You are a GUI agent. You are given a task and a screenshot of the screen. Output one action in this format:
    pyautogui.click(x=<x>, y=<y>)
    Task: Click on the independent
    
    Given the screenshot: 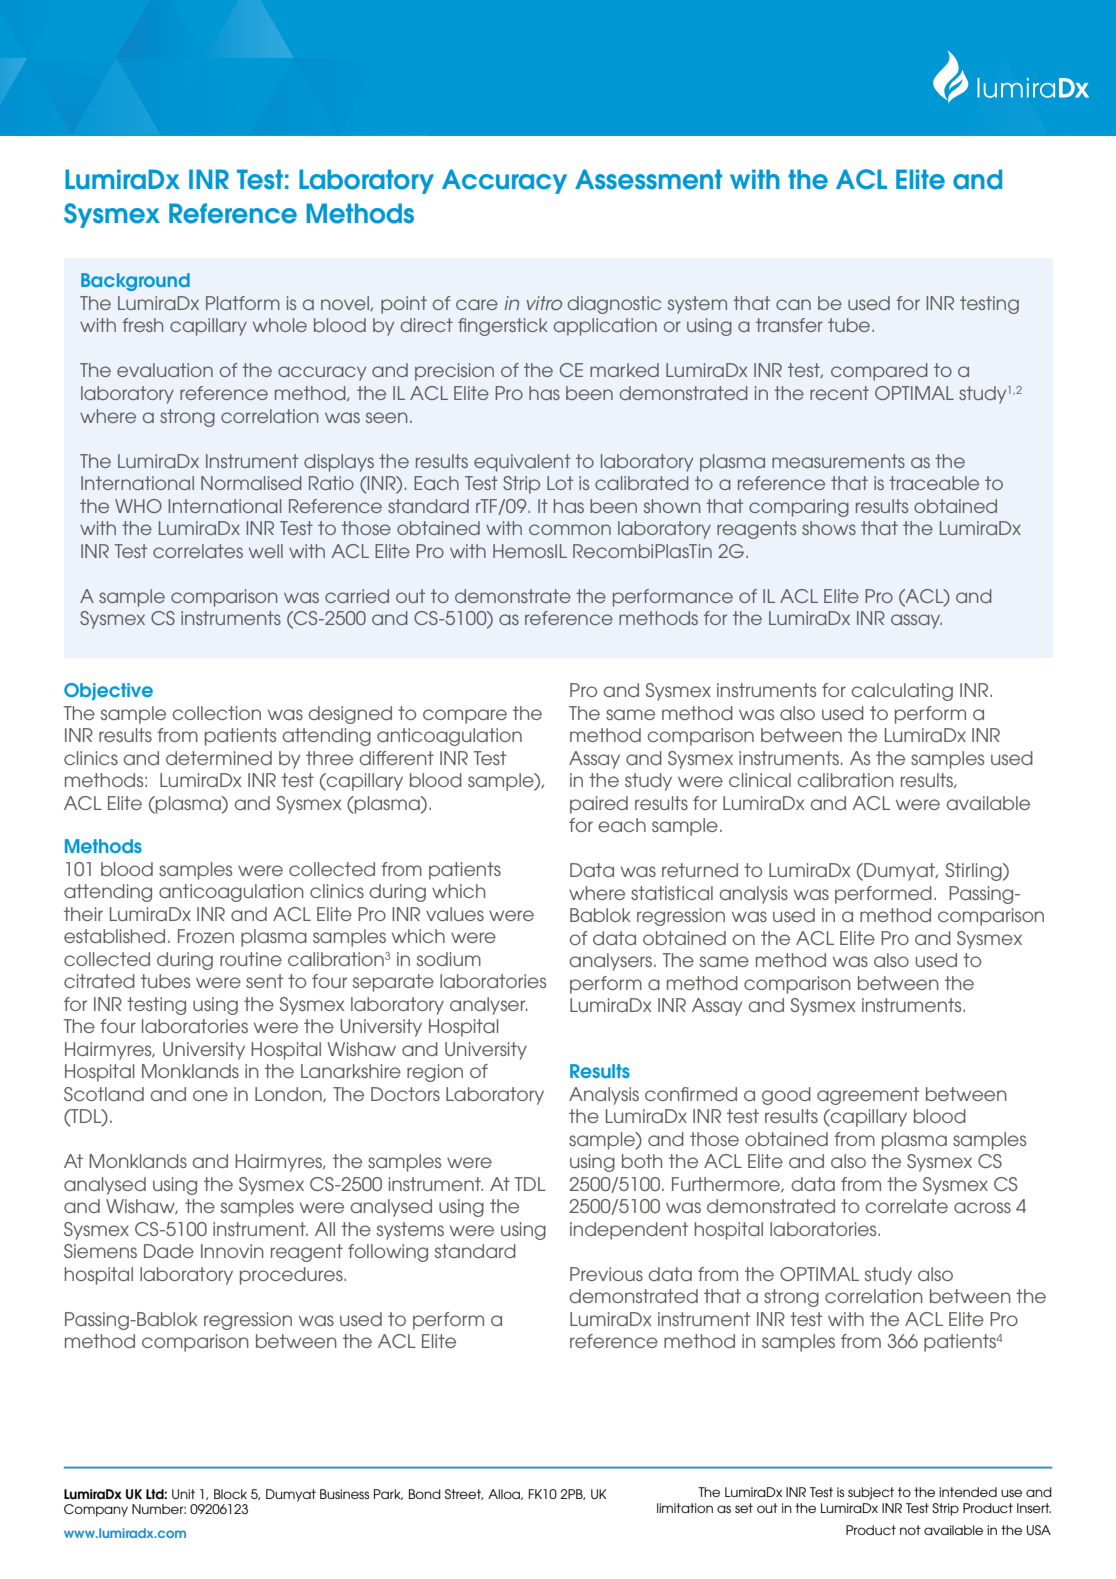 What is the action you would take?
    pyautogui.click(x=629, y=1231)
